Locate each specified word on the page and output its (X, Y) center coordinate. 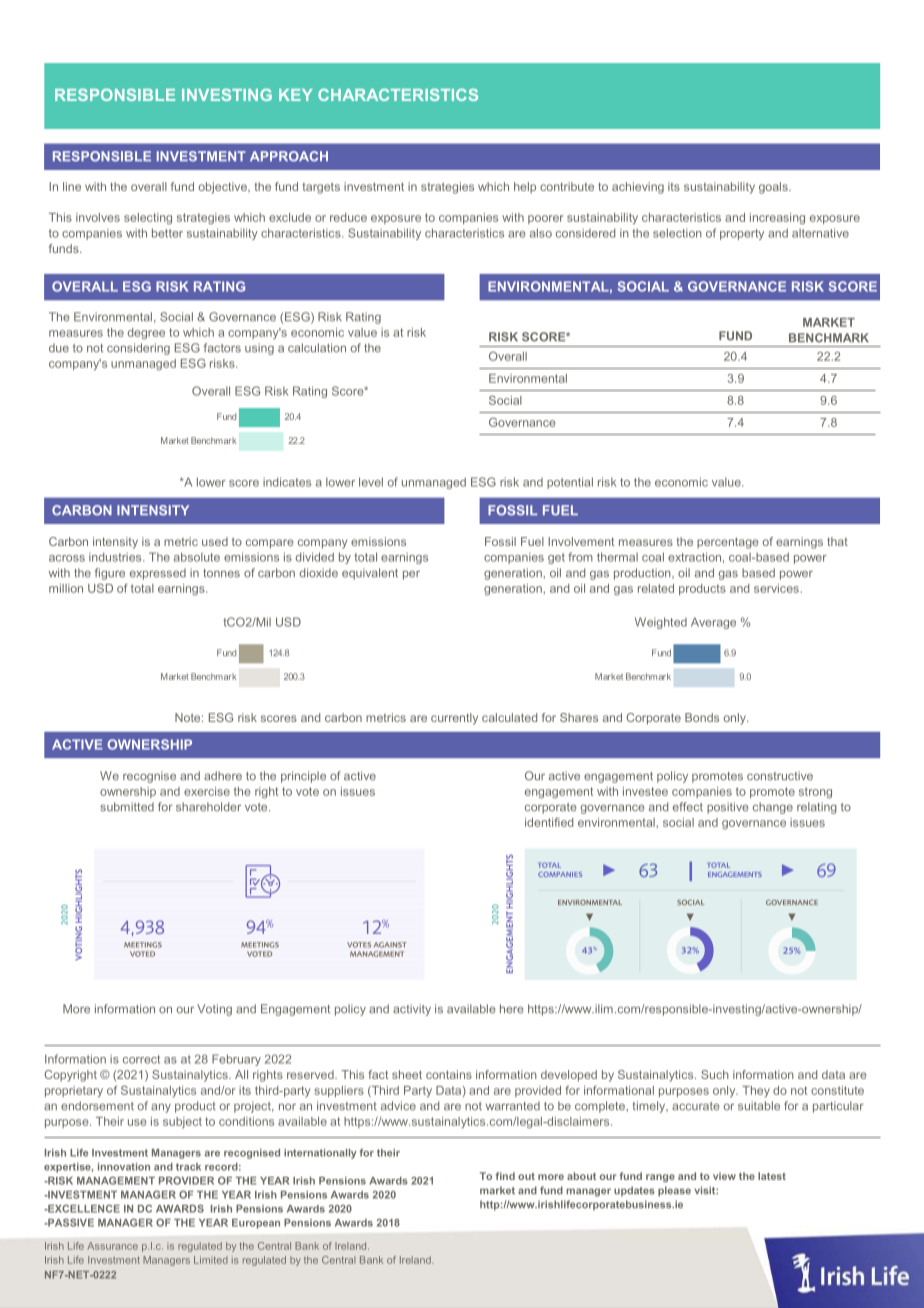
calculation (317, 348)
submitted (127, 807)
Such (715, 1074)
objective (224, 188)
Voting (214, 1010)
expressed (158, 574)
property (742, 234)
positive (728, 808)
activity (412, 1010)
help (525, 188)
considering (138, 349)
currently (454, 719)
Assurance (112, 1246)
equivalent (370, 574)
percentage (728, 543)
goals (774, 188)
